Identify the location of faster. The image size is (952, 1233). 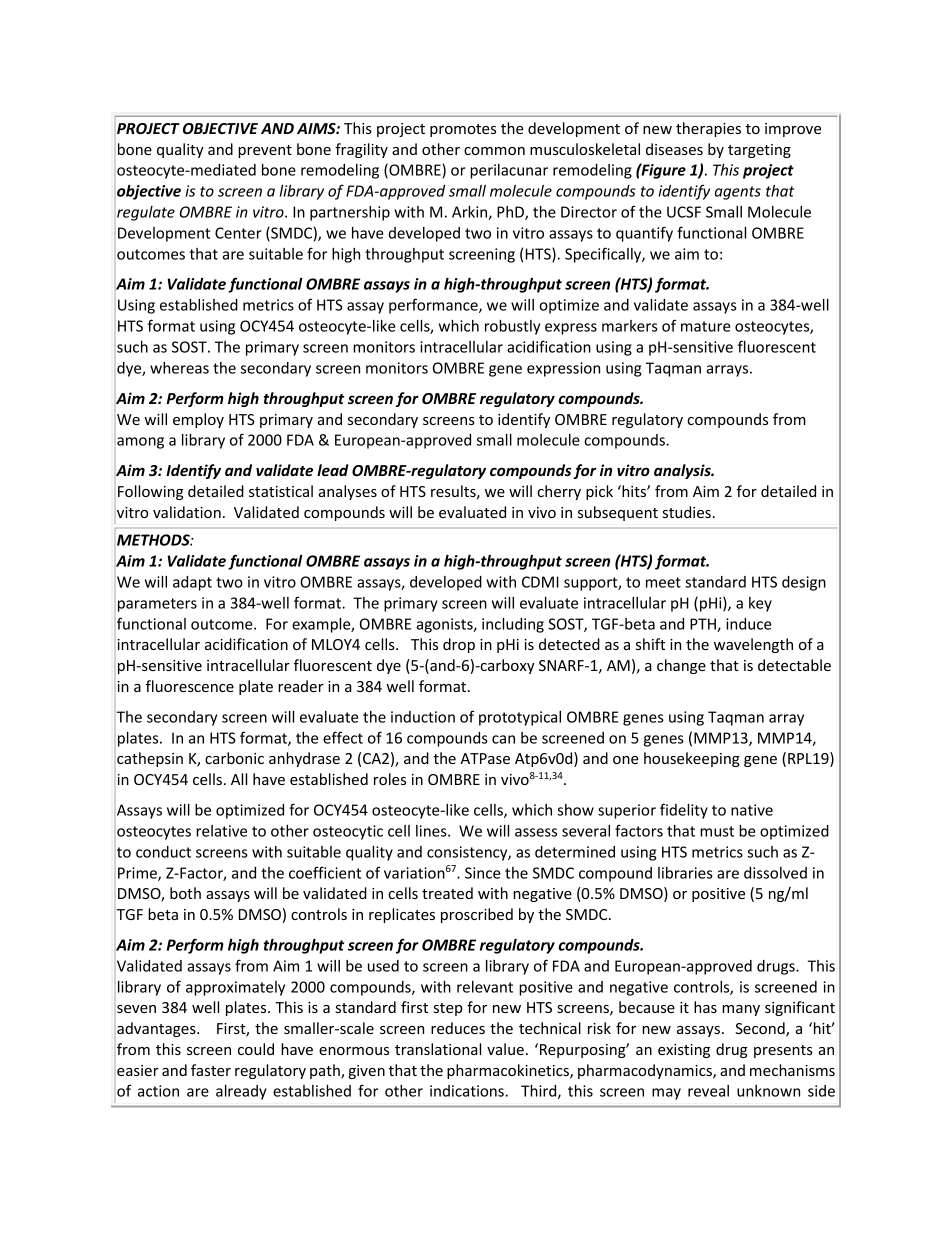
(211, 1070).
